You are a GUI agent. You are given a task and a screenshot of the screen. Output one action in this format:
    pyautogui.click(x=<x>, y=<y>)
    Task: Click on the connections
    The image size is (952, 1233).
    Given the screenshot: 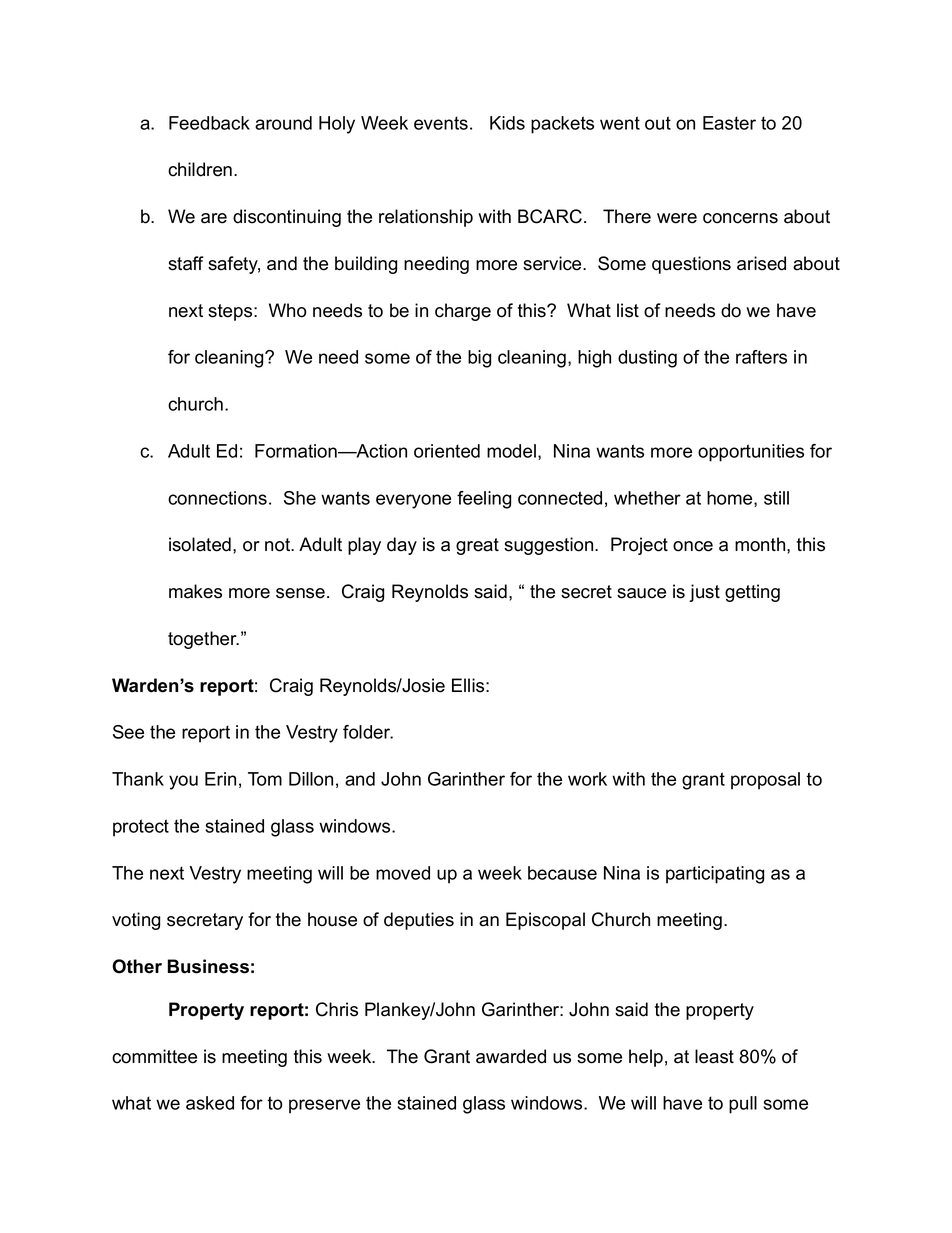 What is the action you would take?
    pyautogui.click(x=217, y=498)
